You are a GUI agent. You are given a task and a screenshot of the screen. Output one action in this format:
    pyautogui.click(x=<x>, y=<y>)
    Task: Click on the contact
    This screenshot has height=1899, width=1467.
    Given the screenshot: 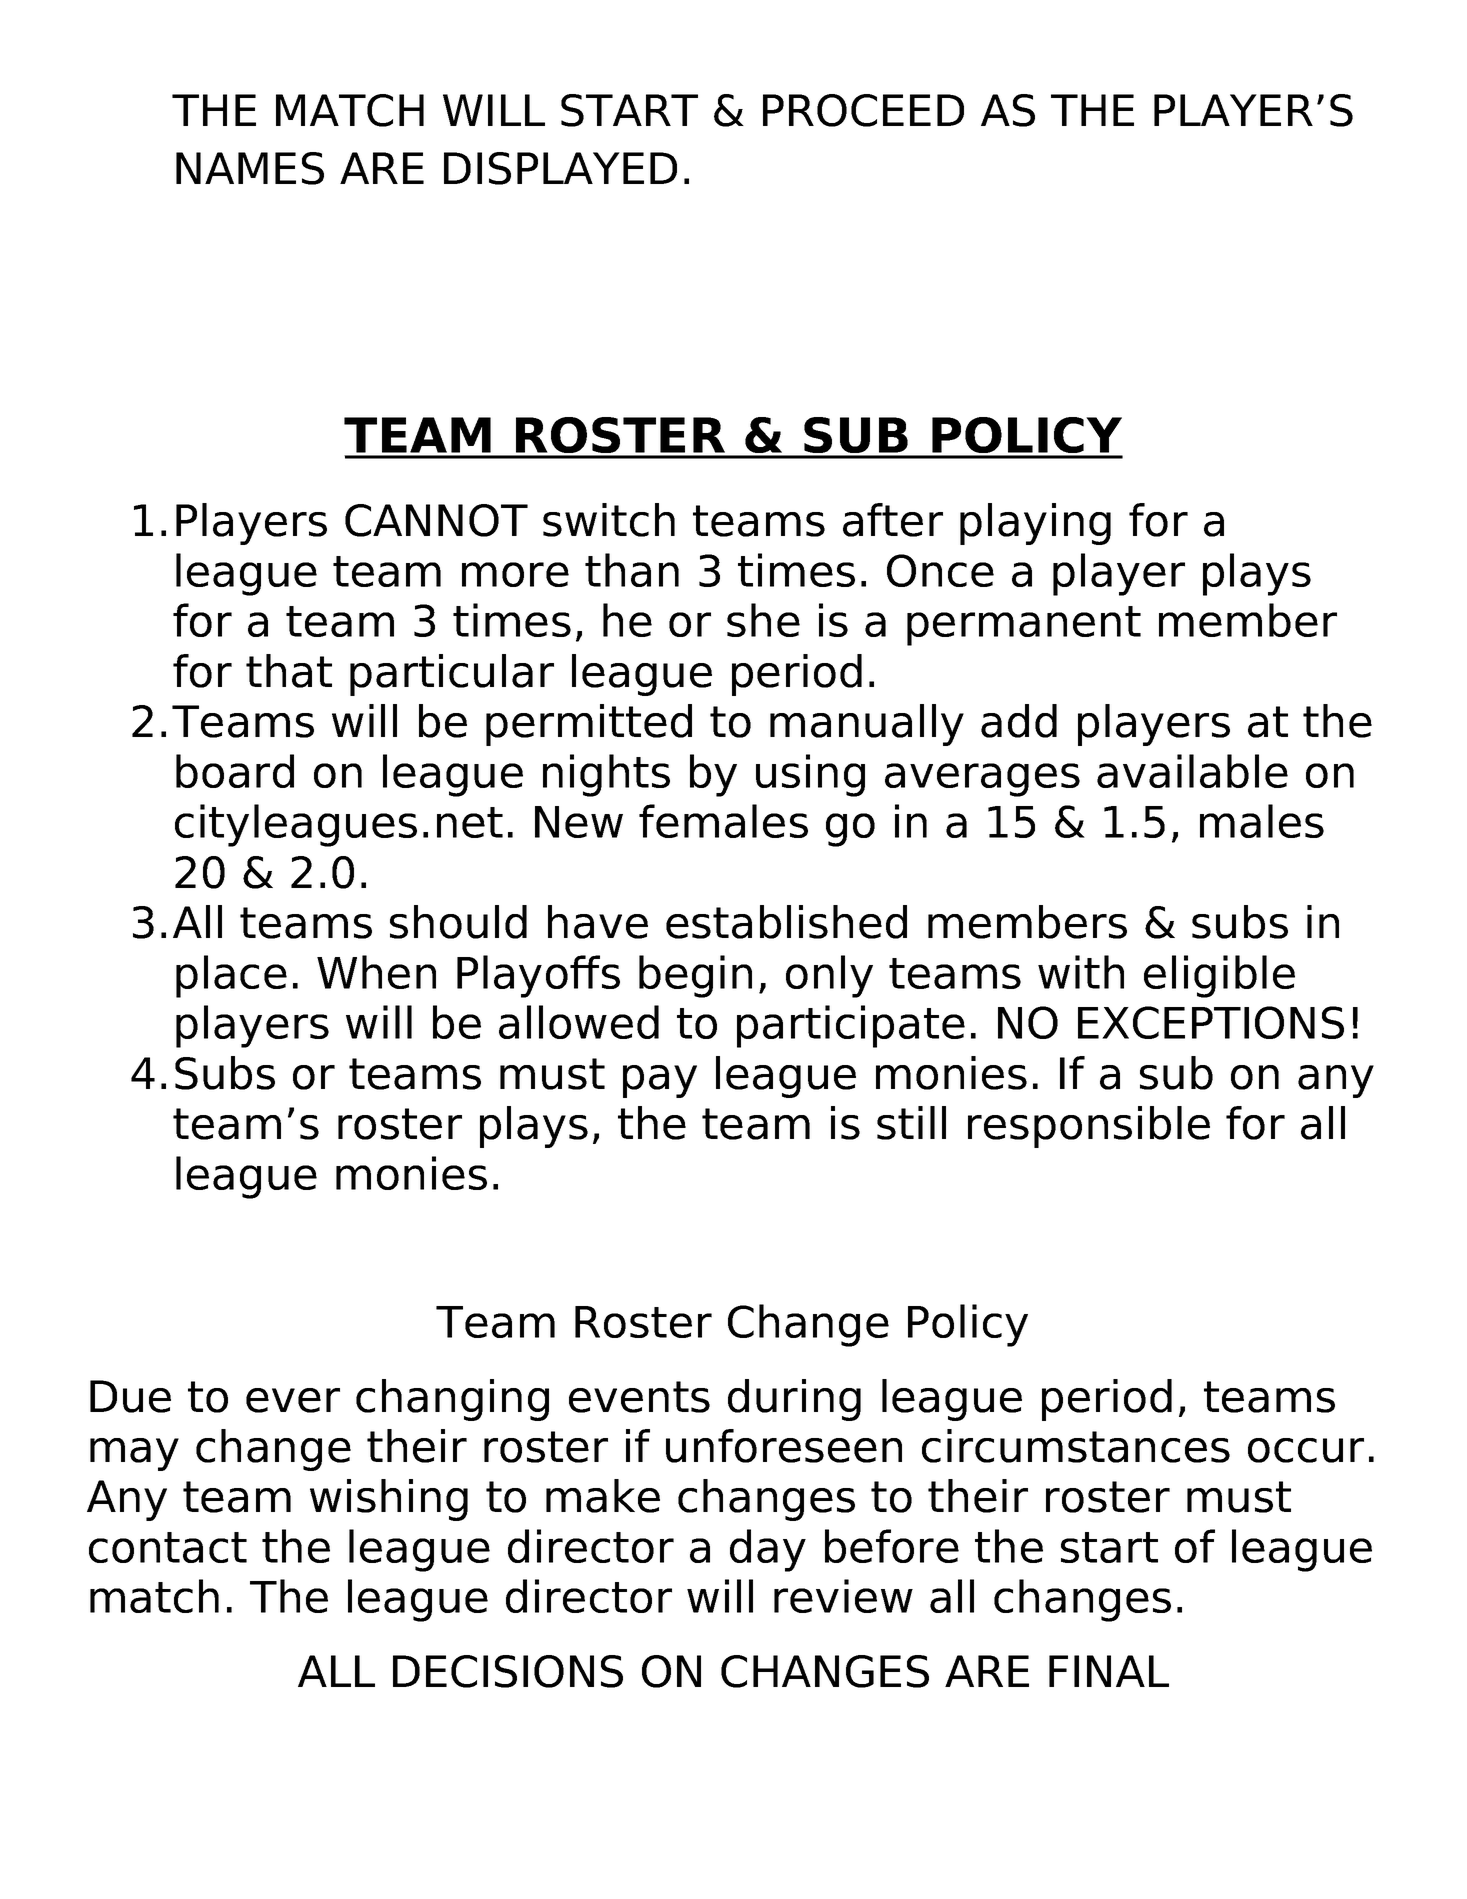 What is the action you would take?
    pyautogui.click(x=168, y=1547)
